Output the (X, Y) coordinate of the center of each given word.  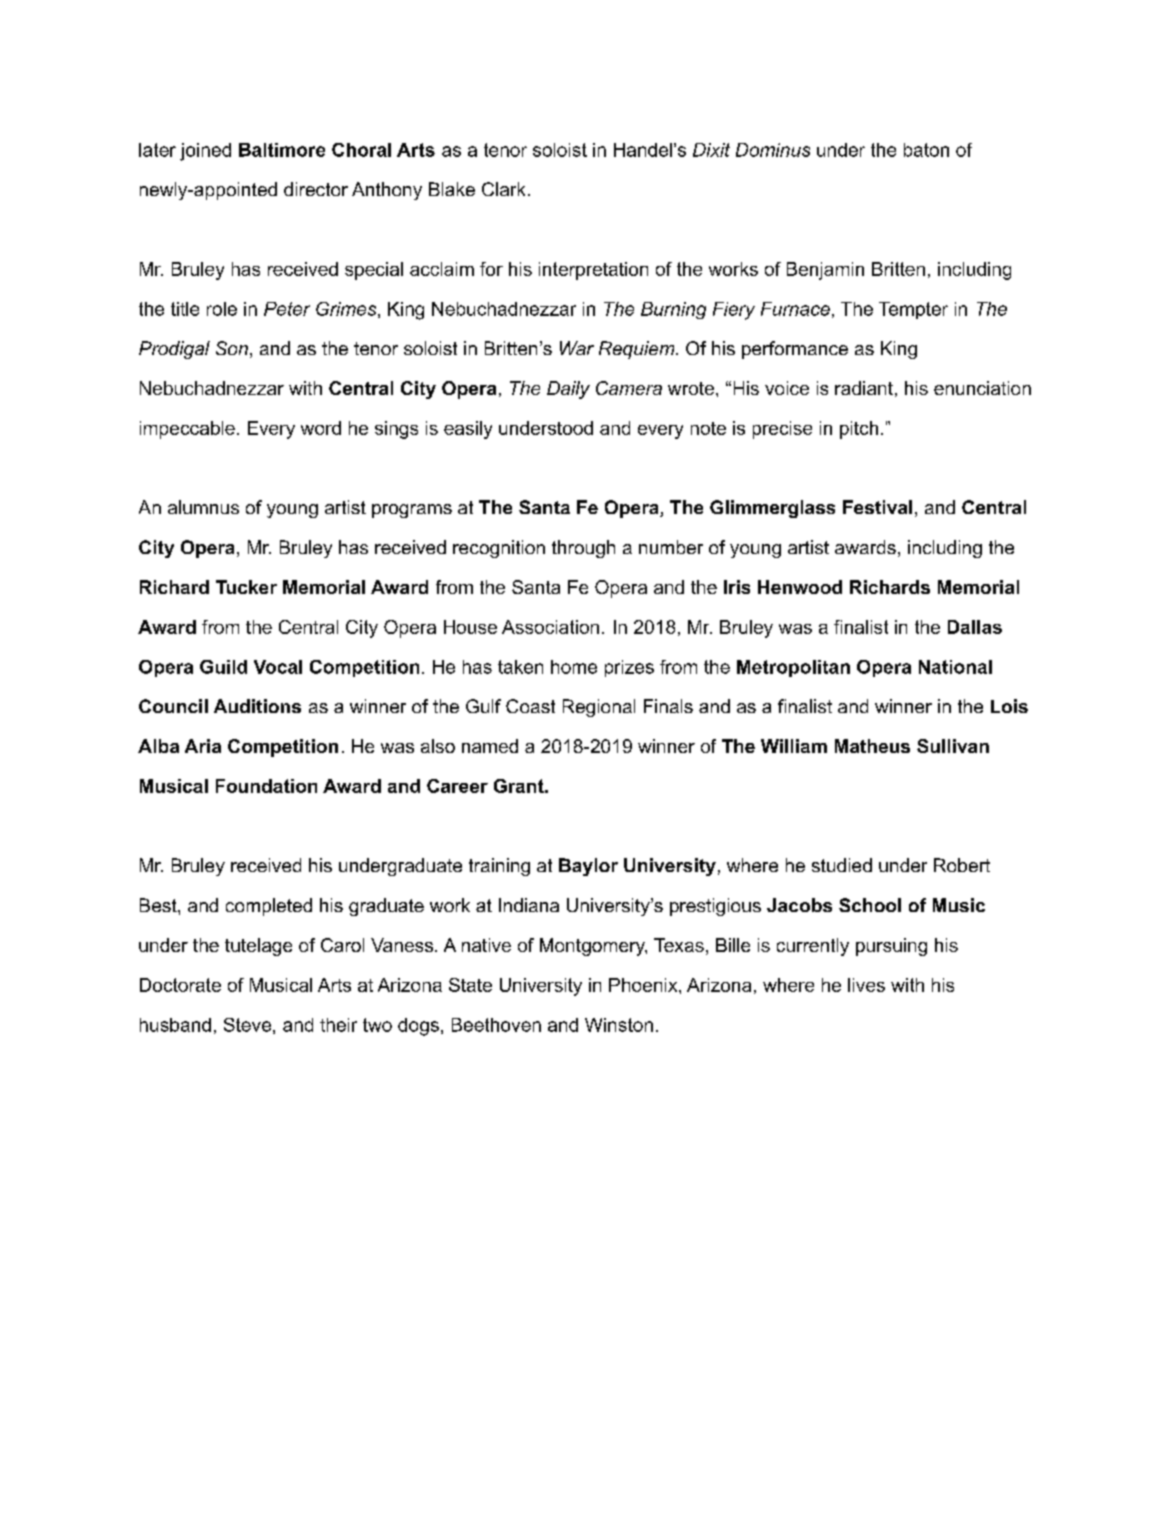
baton (926, 150)
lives (866, 985)
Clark (503, 189)
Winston (619, 1025)
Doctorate (180, 985)
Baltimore (282, 150)
